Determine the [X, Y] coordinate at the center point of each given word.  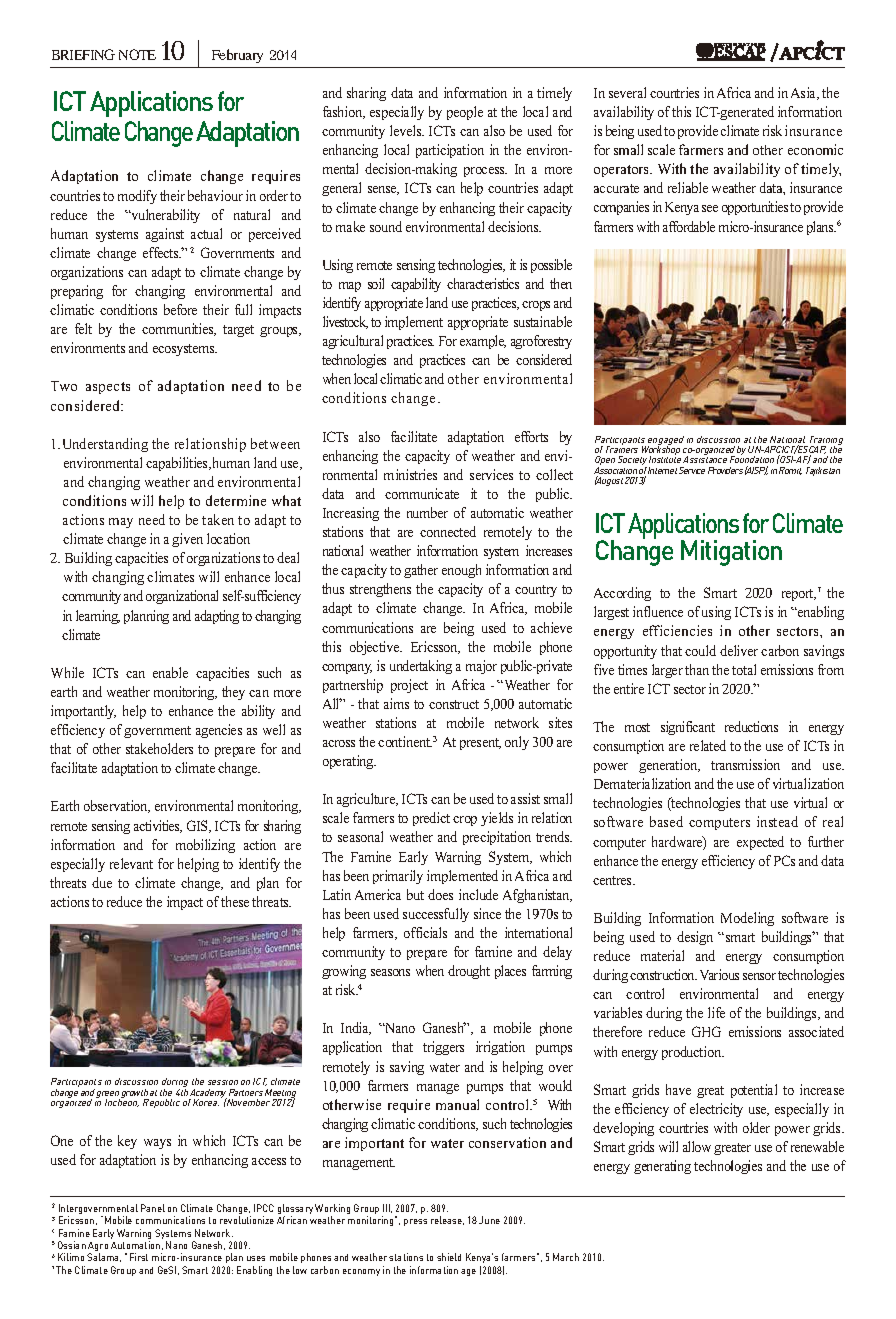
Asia [805, 93]
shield [449, 1257]
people [465, 113]
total [744, 669]
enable [170, 672]
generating [662, 1167]
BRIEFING [83, 54]
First [139, 1257]
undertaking [421, 667]
